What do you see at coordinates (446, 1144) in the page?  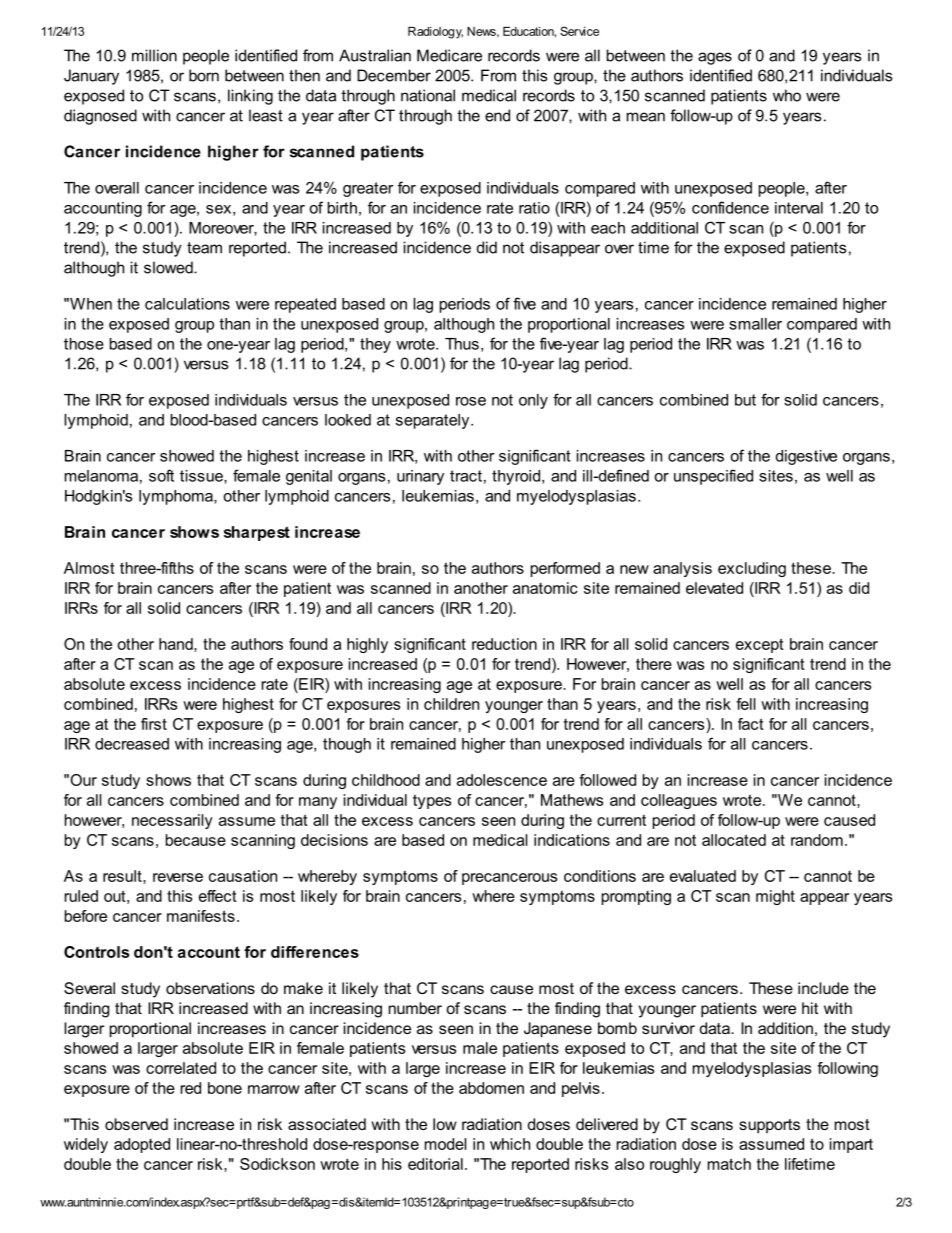 I see `model` at bounding box center [446, 1144].
